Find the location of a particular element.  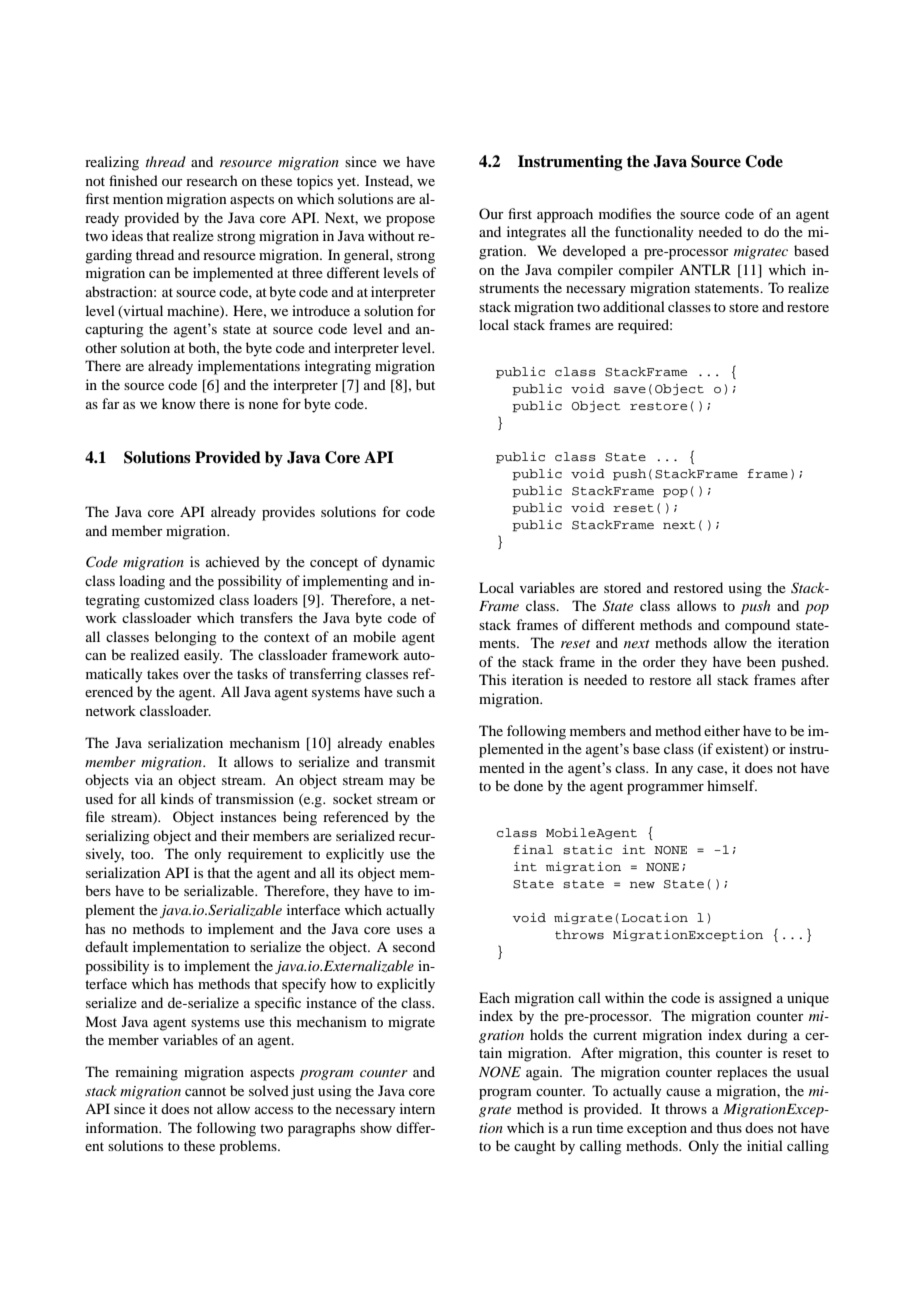

modifies is located at coordinates (625, 213).
